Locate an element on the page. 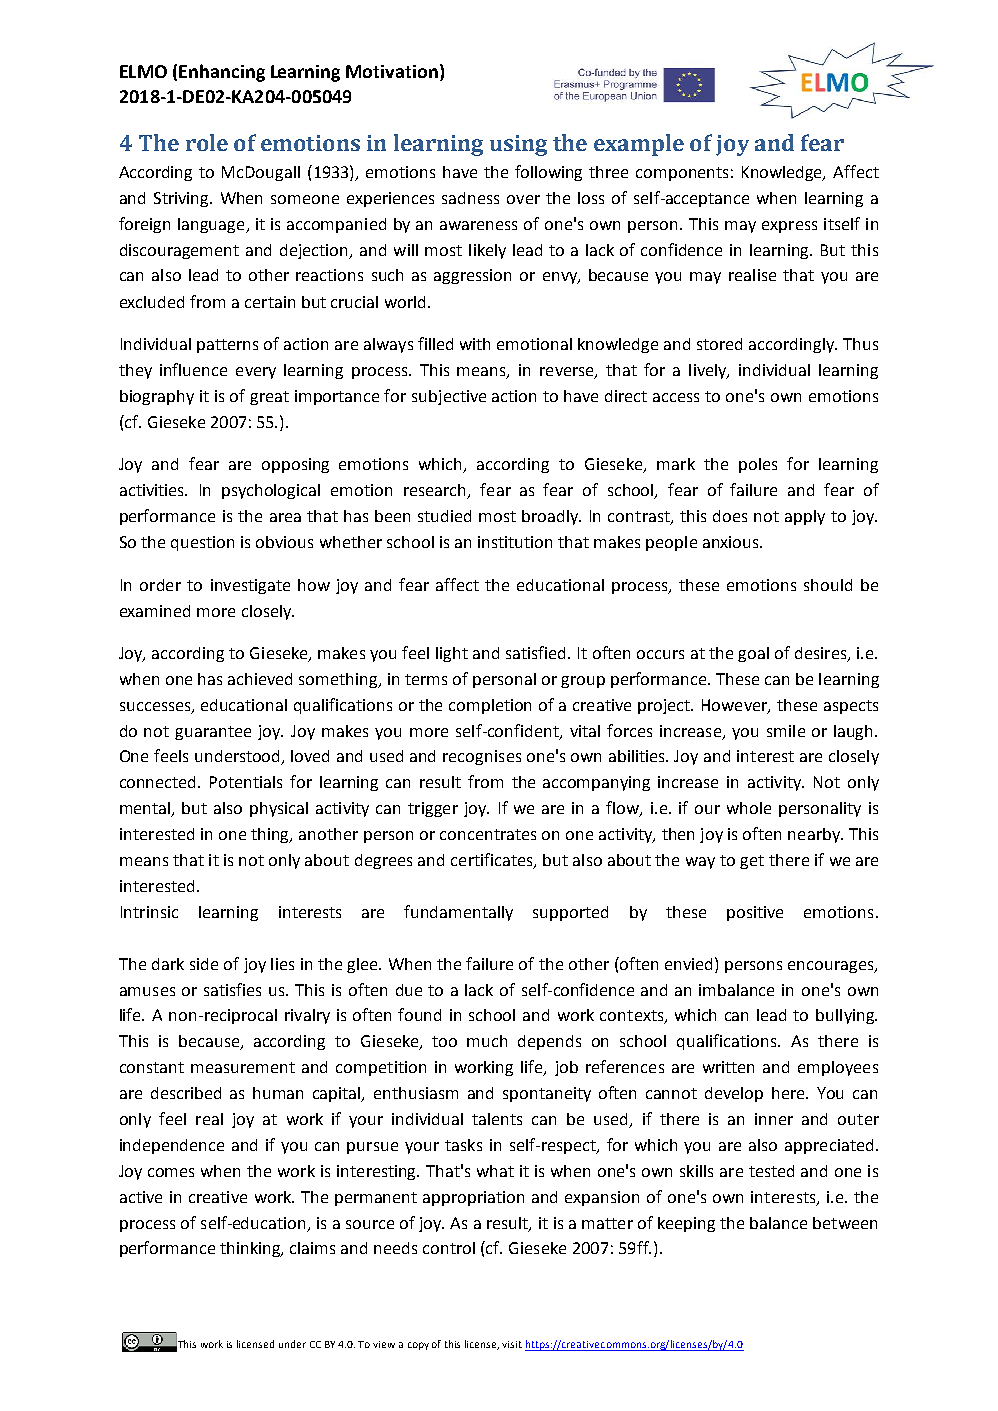  institution is located at coordinates (515, 542).
